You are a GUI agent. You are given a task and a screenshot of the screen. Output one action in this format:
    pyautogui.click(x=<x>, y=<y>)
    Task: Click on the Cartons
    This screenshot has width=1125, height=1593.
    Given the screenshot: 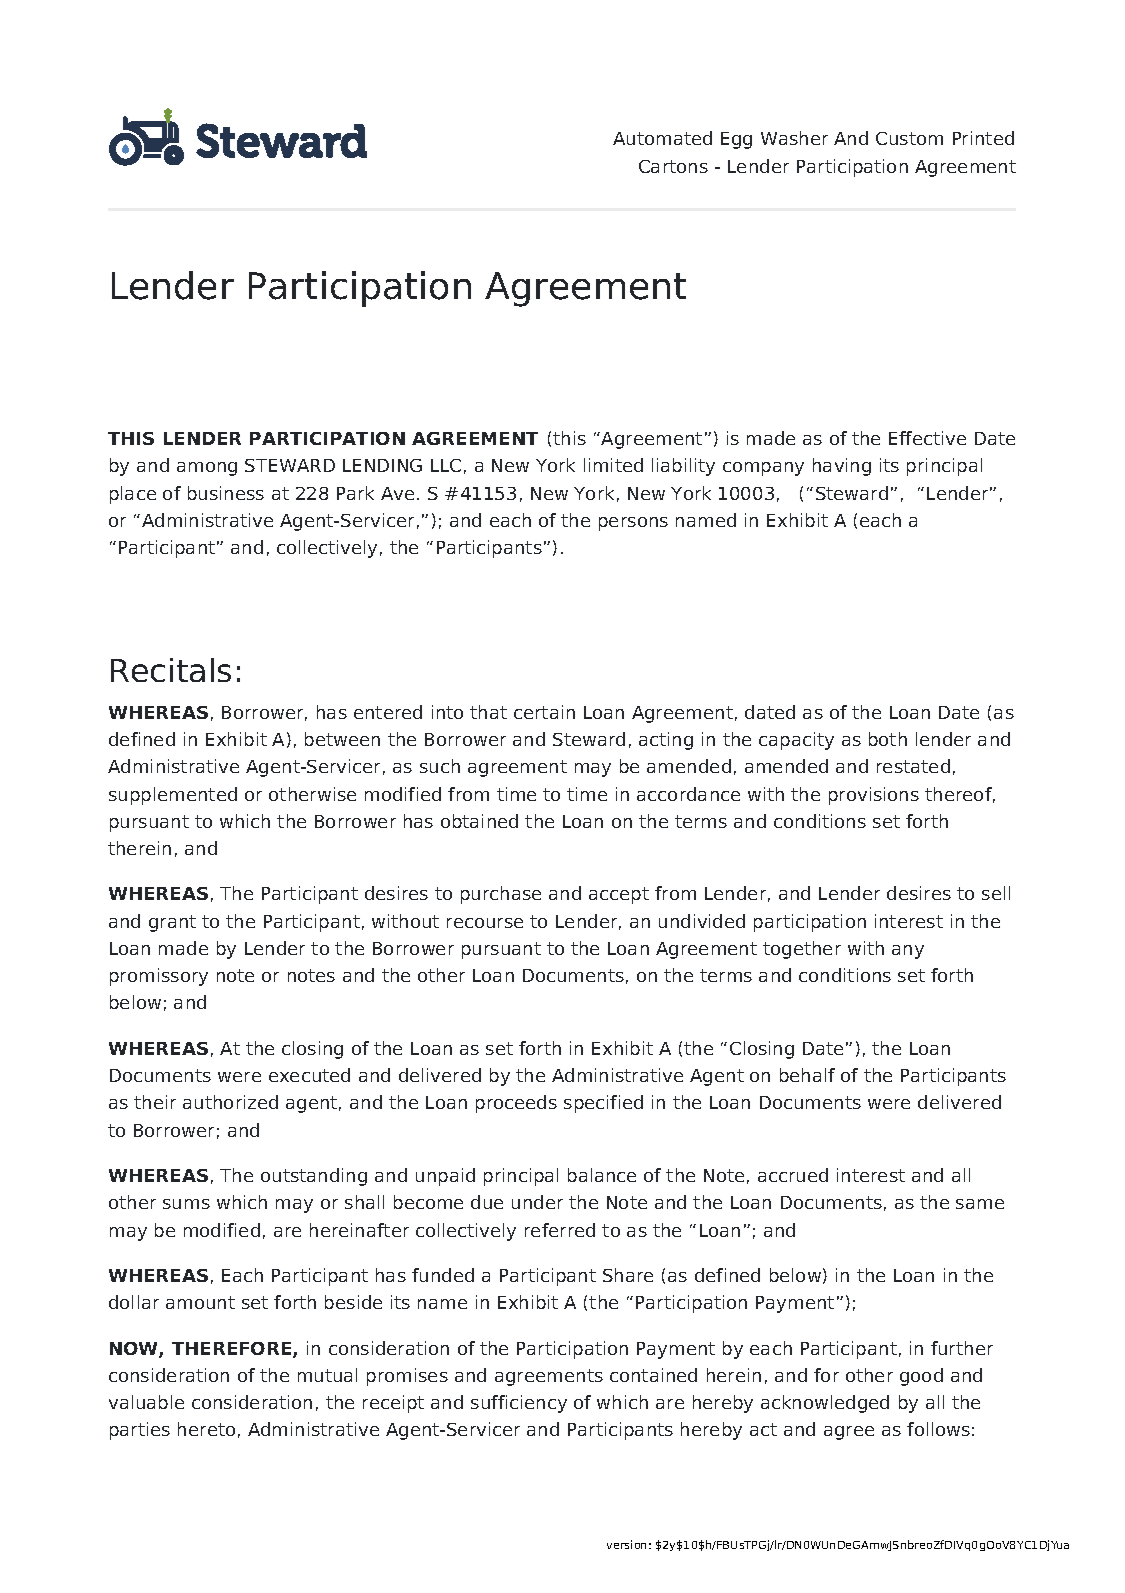 What is the action you would take?
    pyautogui.click(x=673, y=166)
